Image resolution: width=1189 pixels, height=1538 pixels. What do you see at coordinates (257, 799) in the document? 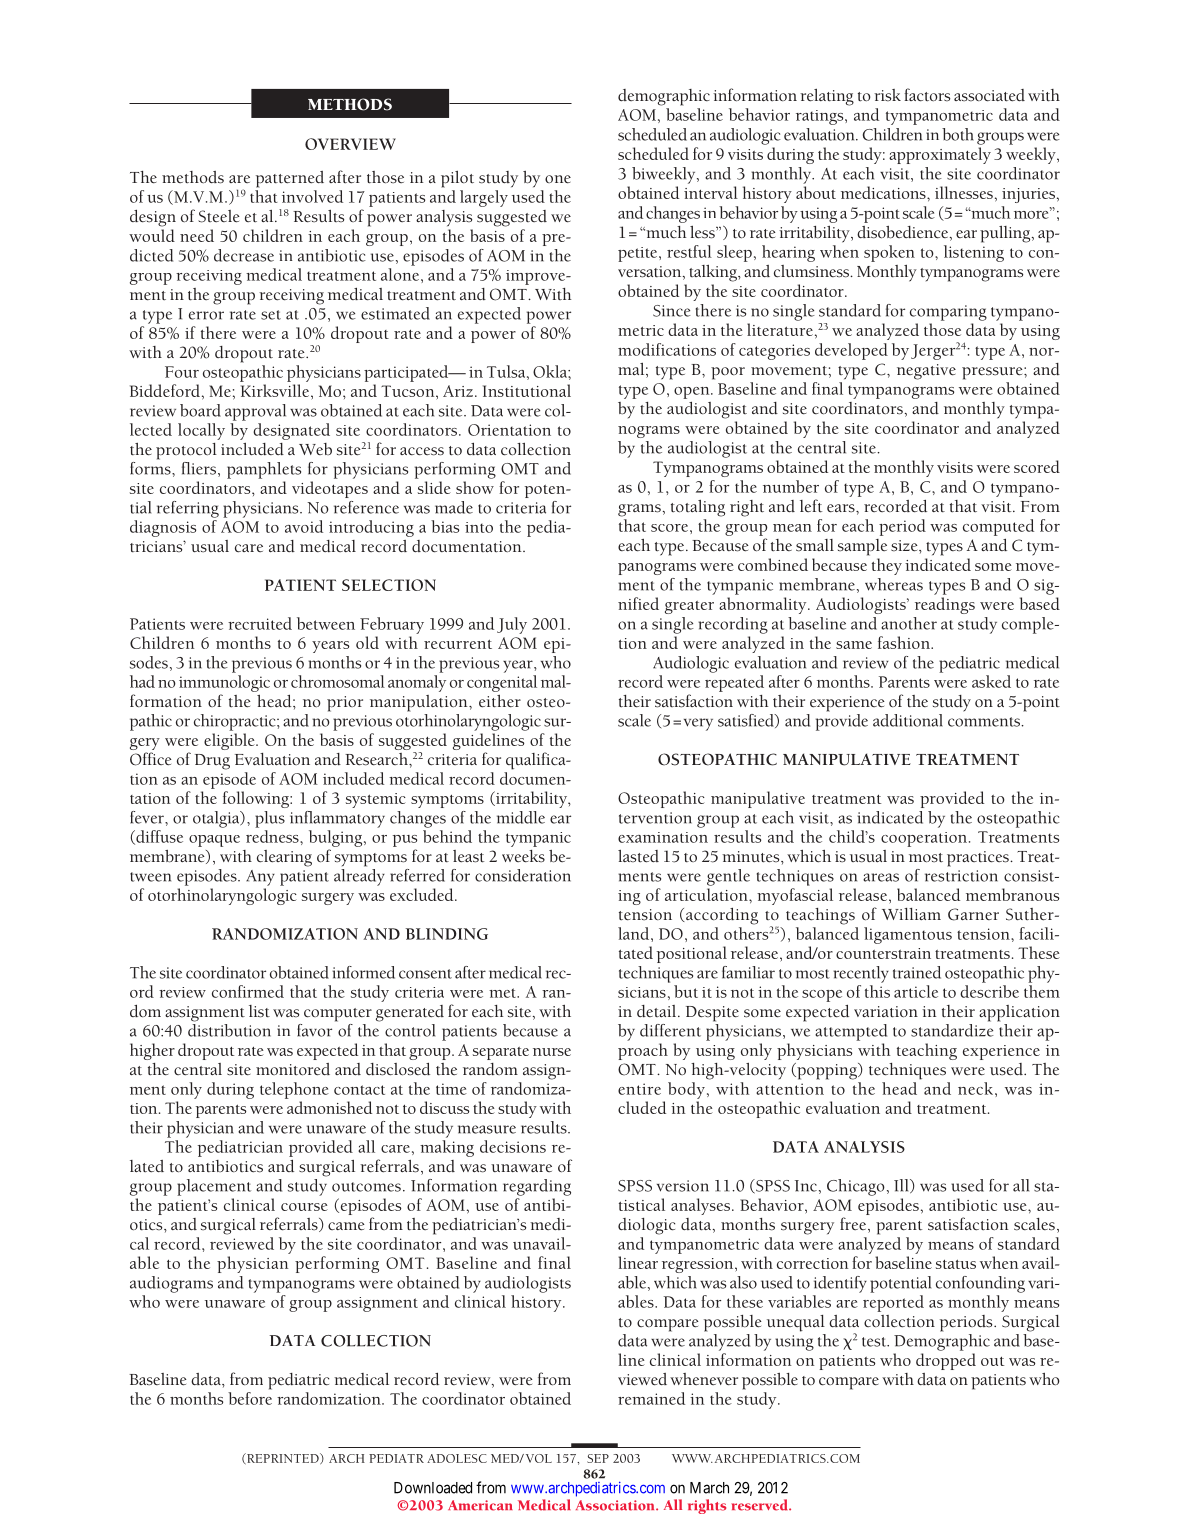
I see `following` at bounding box center [257, 799].
